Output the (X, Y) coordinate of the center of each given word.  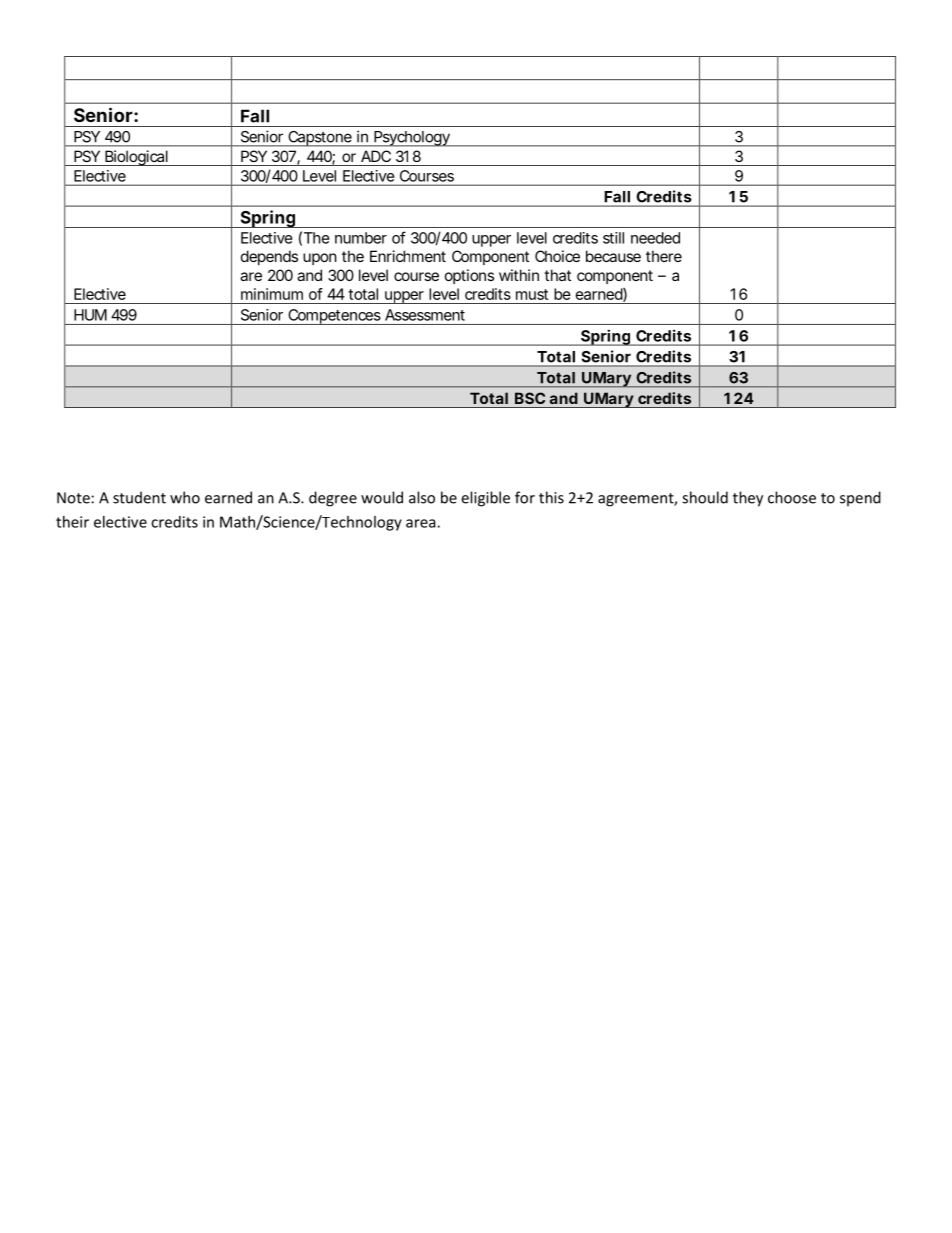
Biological (136, 158)
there (664, 256)
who (185, 497)
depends (269, 257)
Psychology (412, 139)
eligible (485, 499)
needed (655, 238)
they (748, 499)
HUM (90, 315)
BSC (530, 398)
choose (792, 497)
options (469, 276)
